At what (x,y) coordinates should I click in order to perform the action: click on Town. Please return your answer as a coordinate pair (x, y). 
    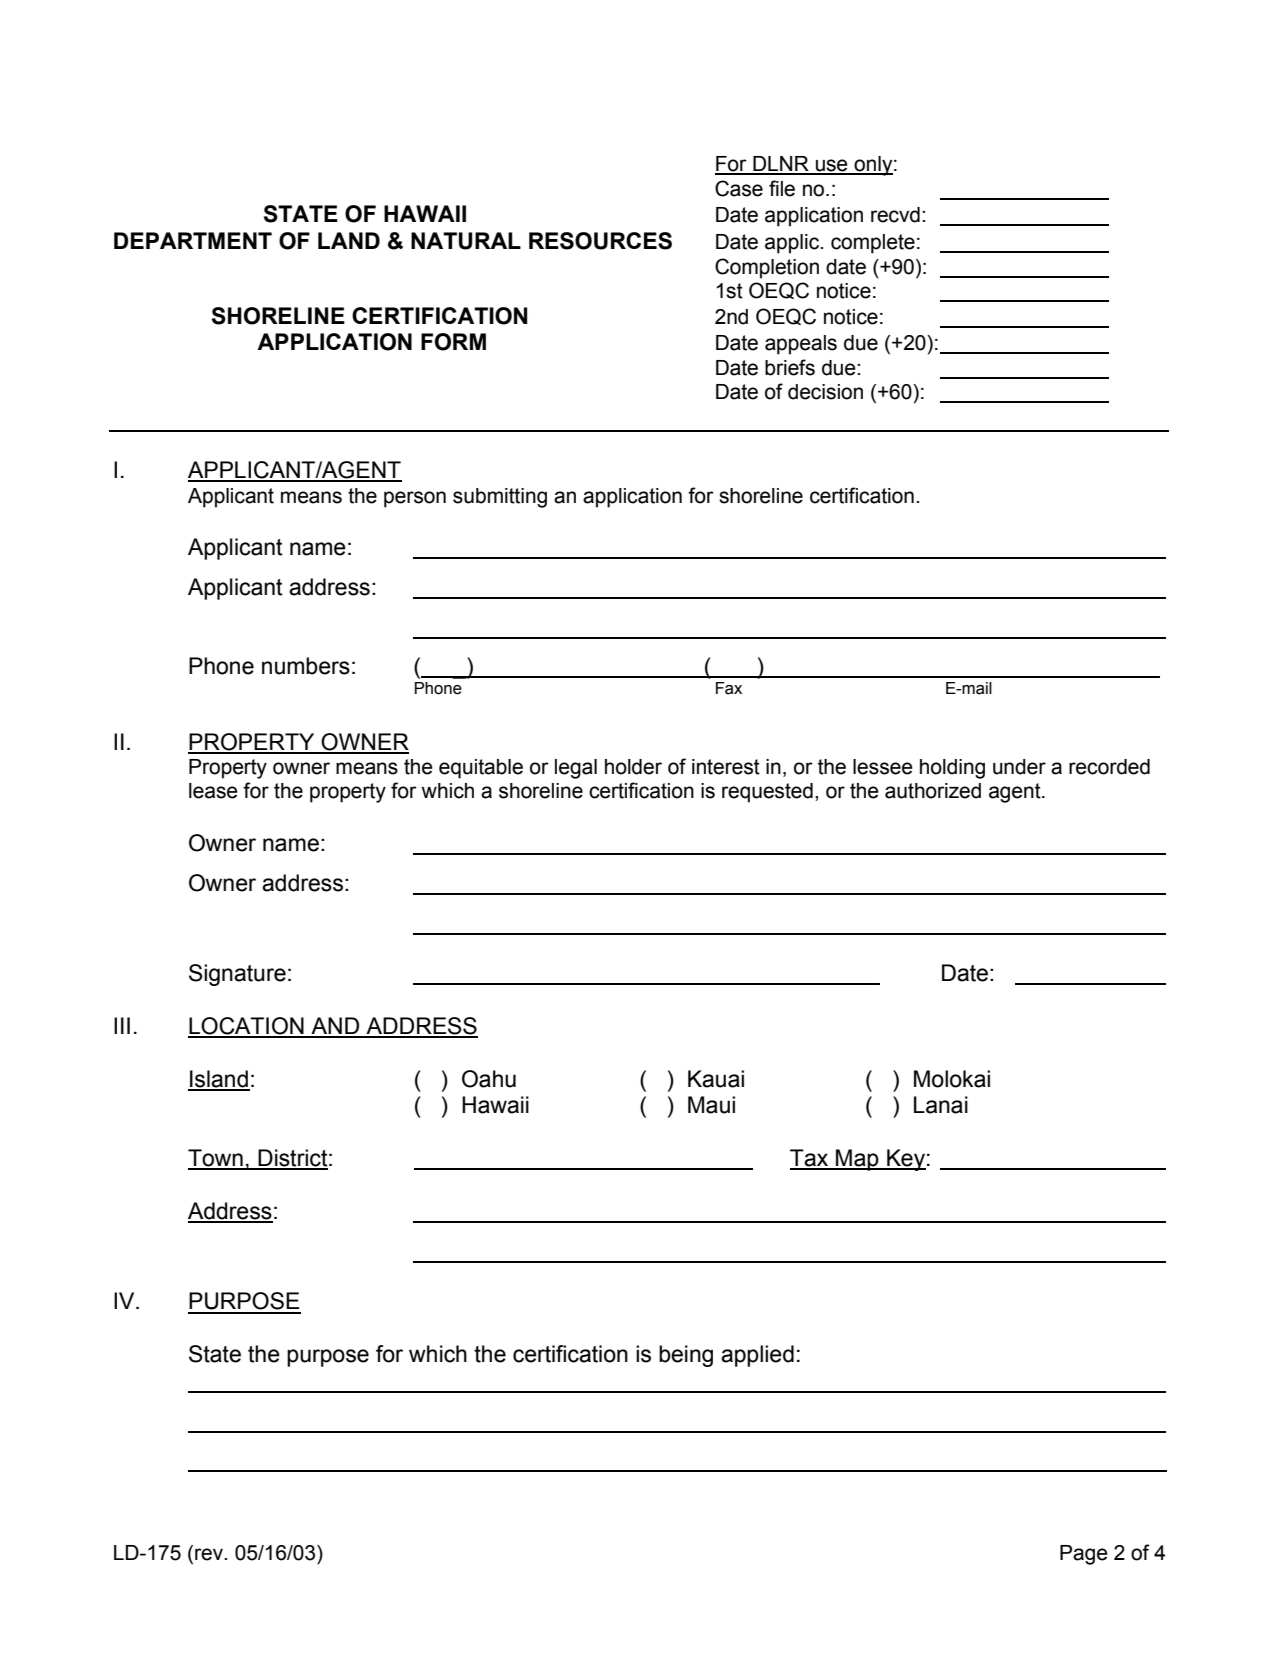
    Looking at the image, I should click on (216, 1159).
